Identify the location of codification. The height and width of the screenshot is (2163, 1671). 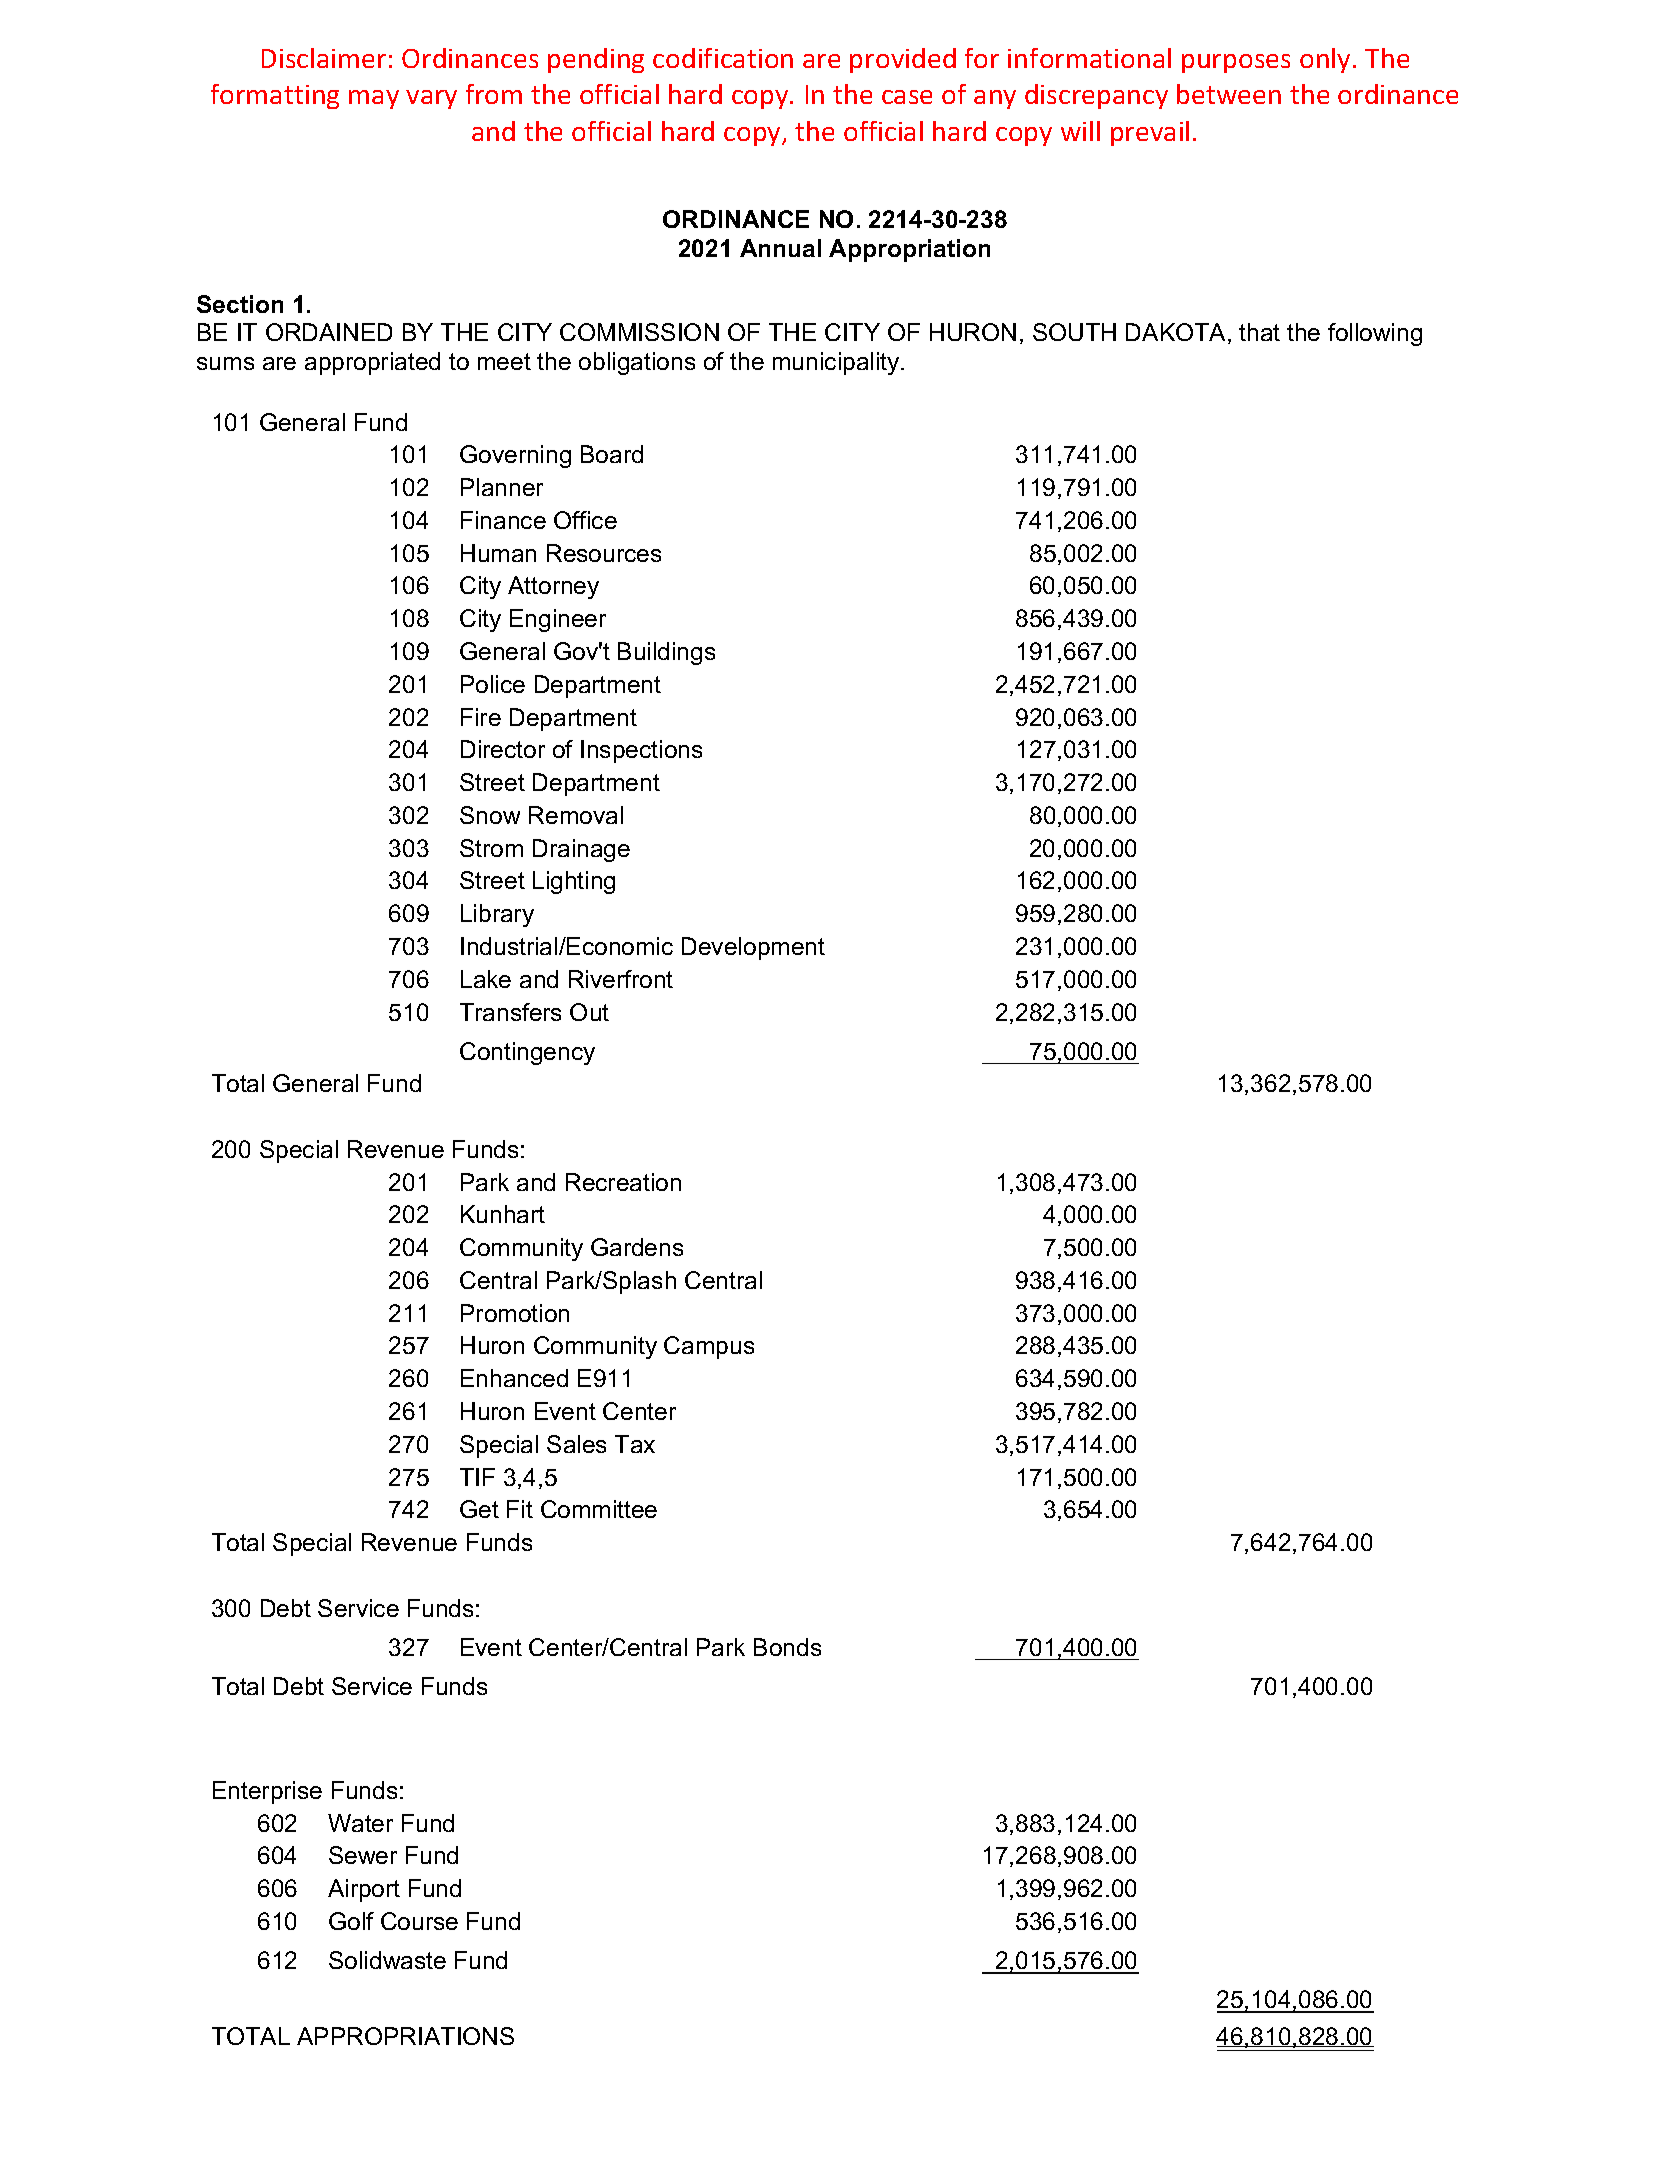
(723, 58).
